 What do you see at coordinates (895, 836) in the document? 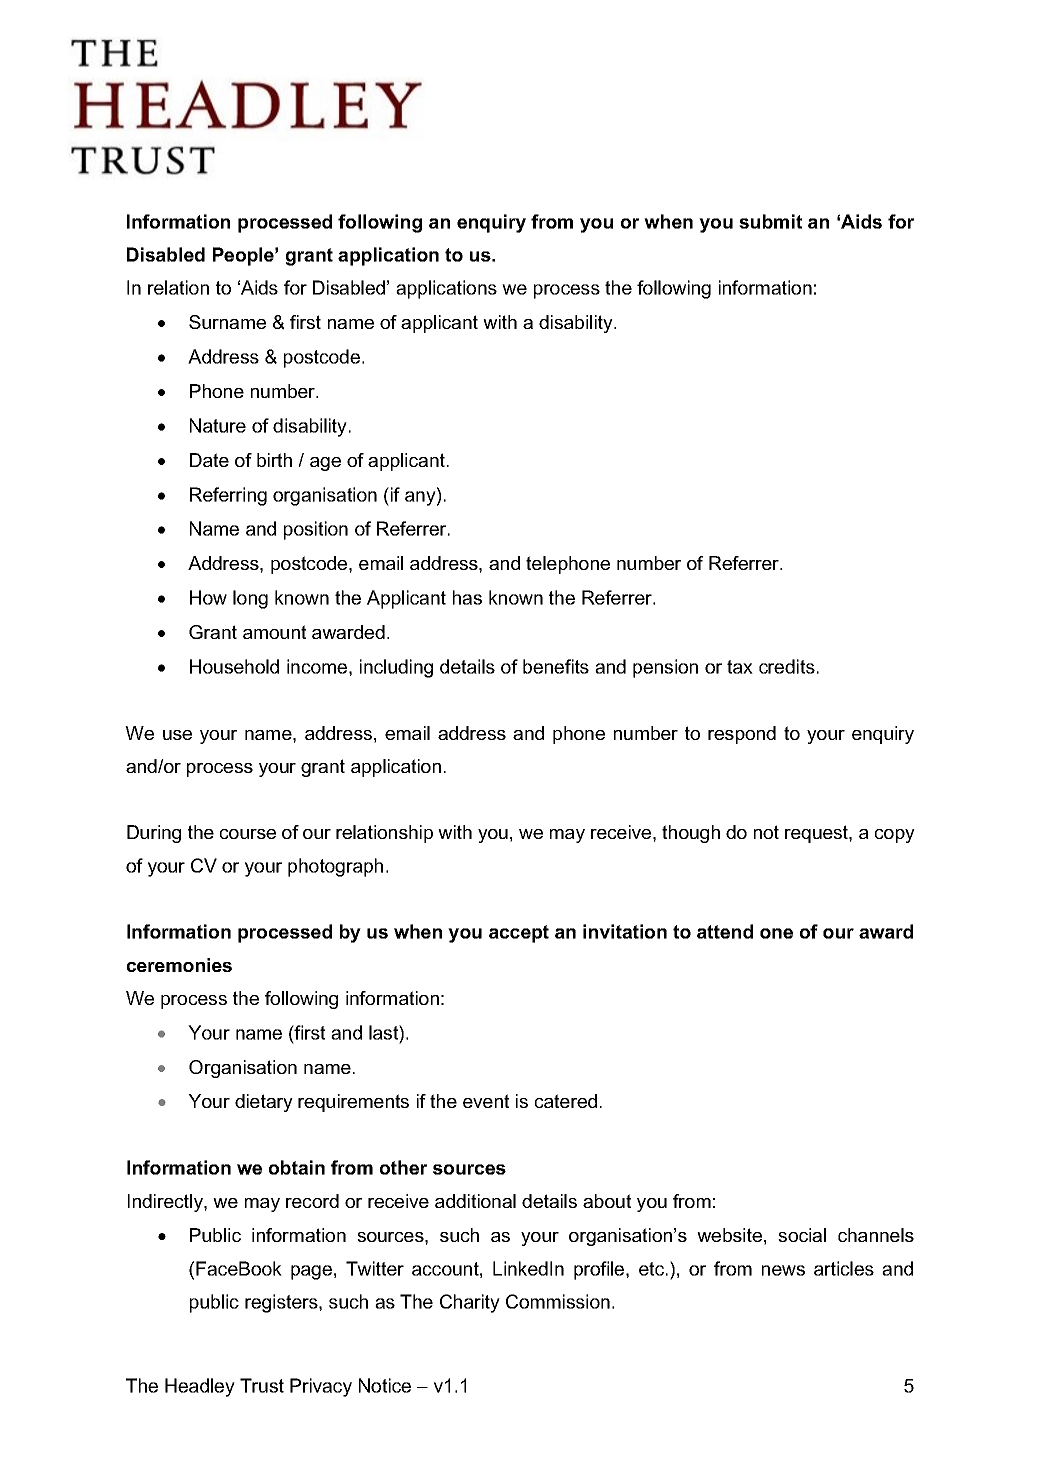
I see `copy` at bounding box center [895, 836].
